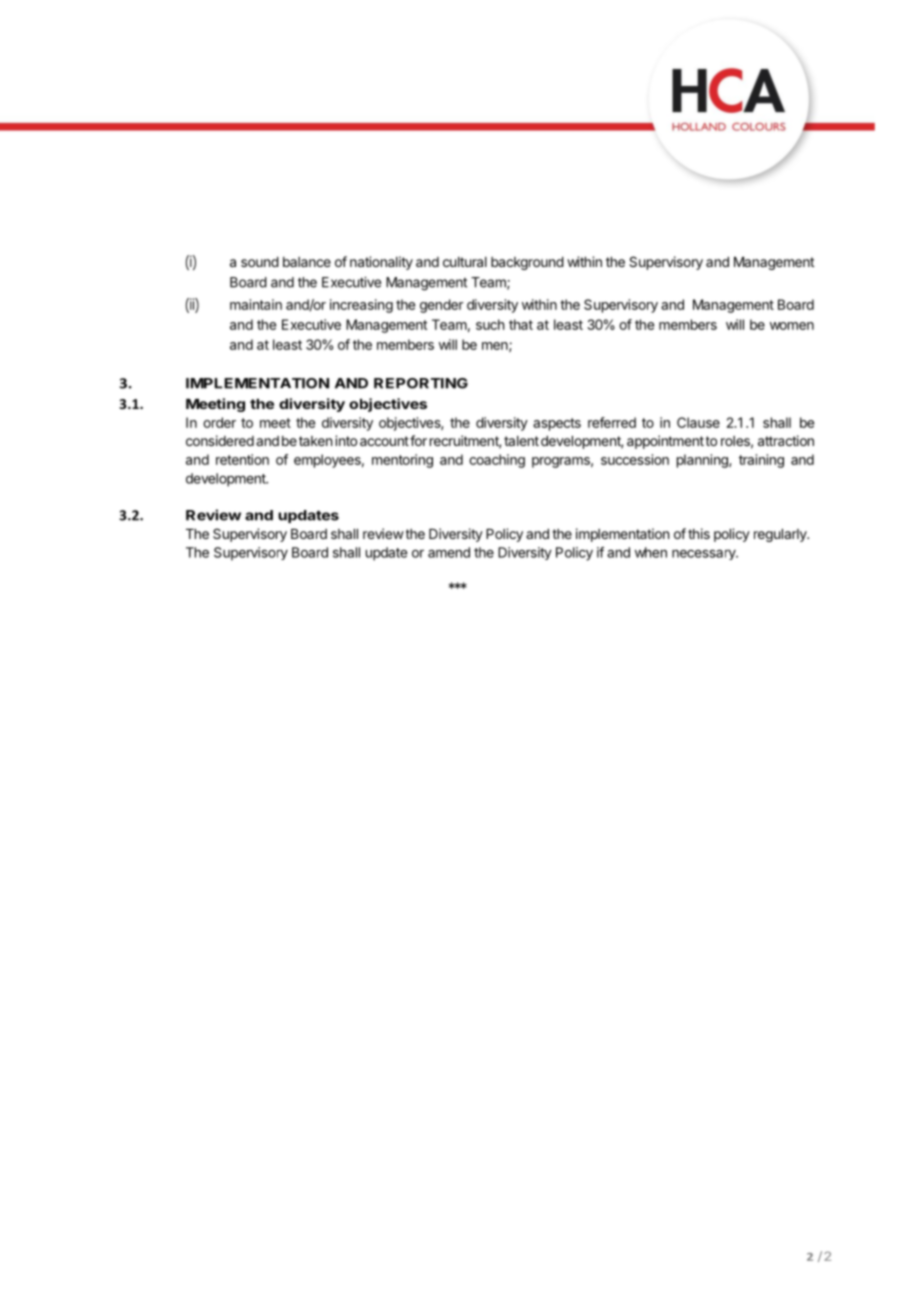  What do you see at coordinates (219, 422) in the image?
I see `order` at bounding box center [219, 422].
